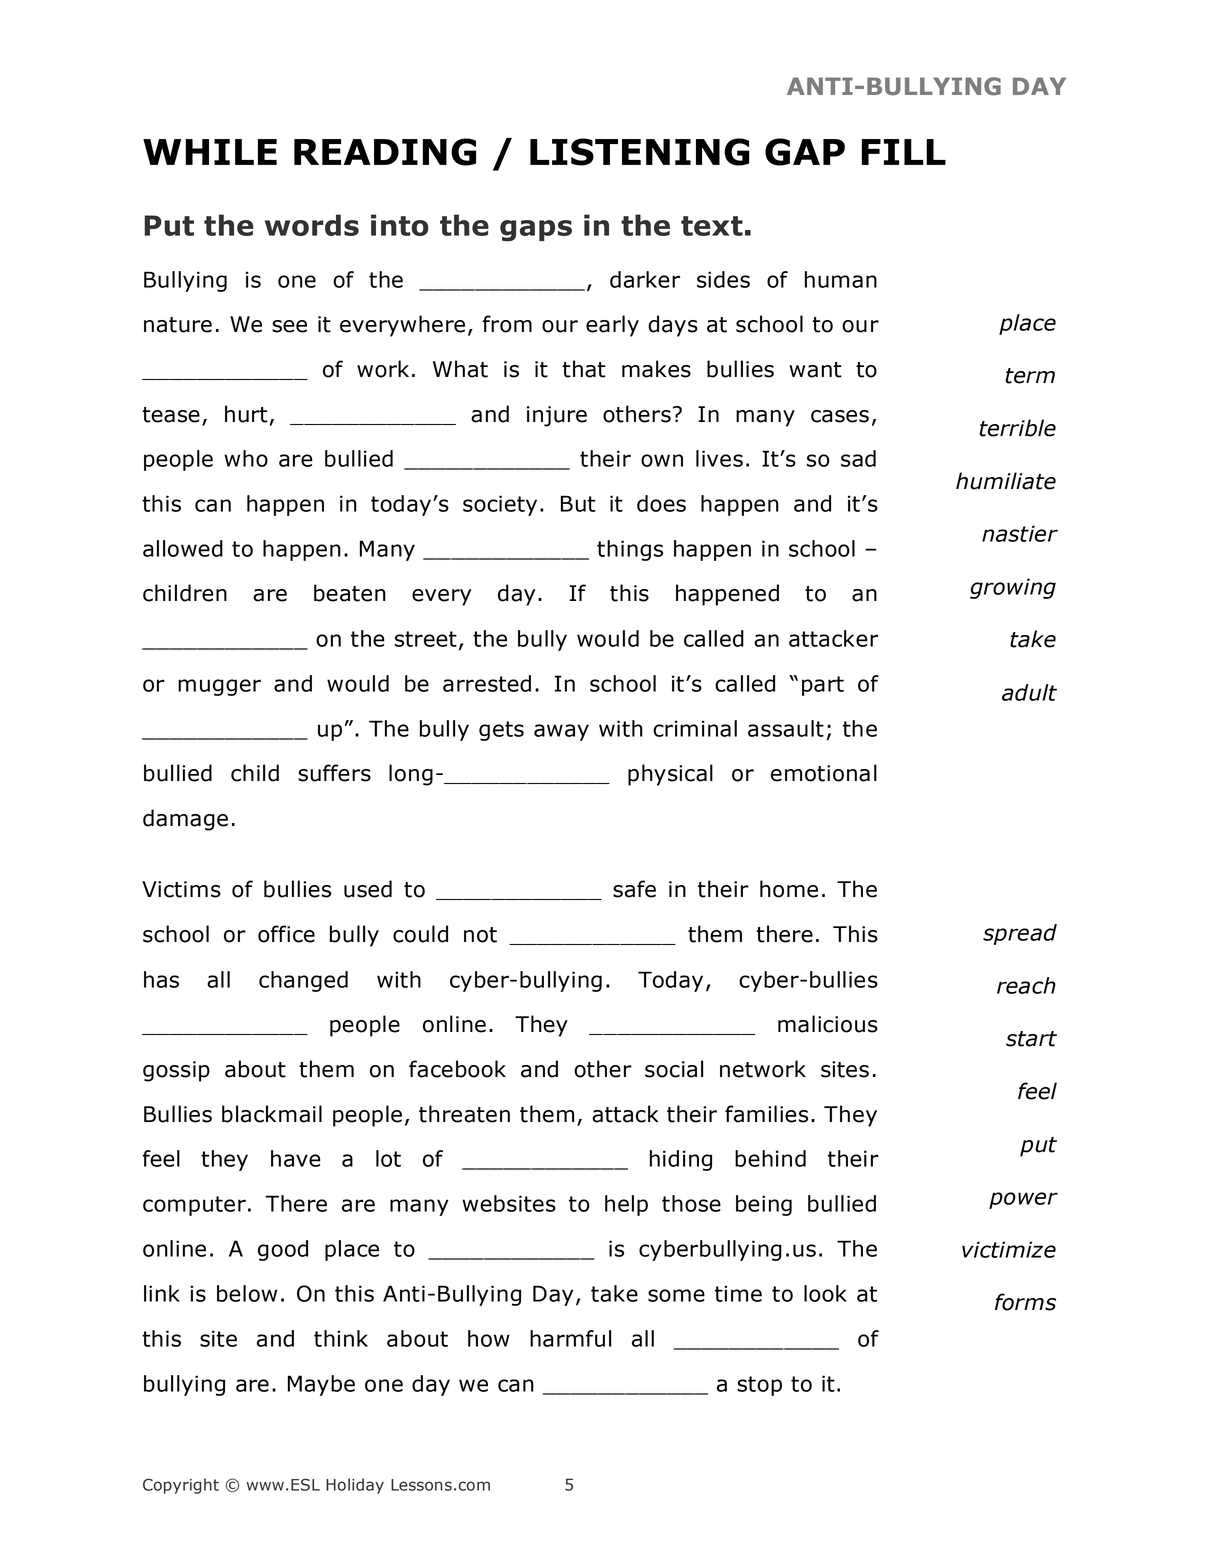  What do you see at coordinates (904, 152) in the image?
I see `FILL` at bounding box center [904, 152].
